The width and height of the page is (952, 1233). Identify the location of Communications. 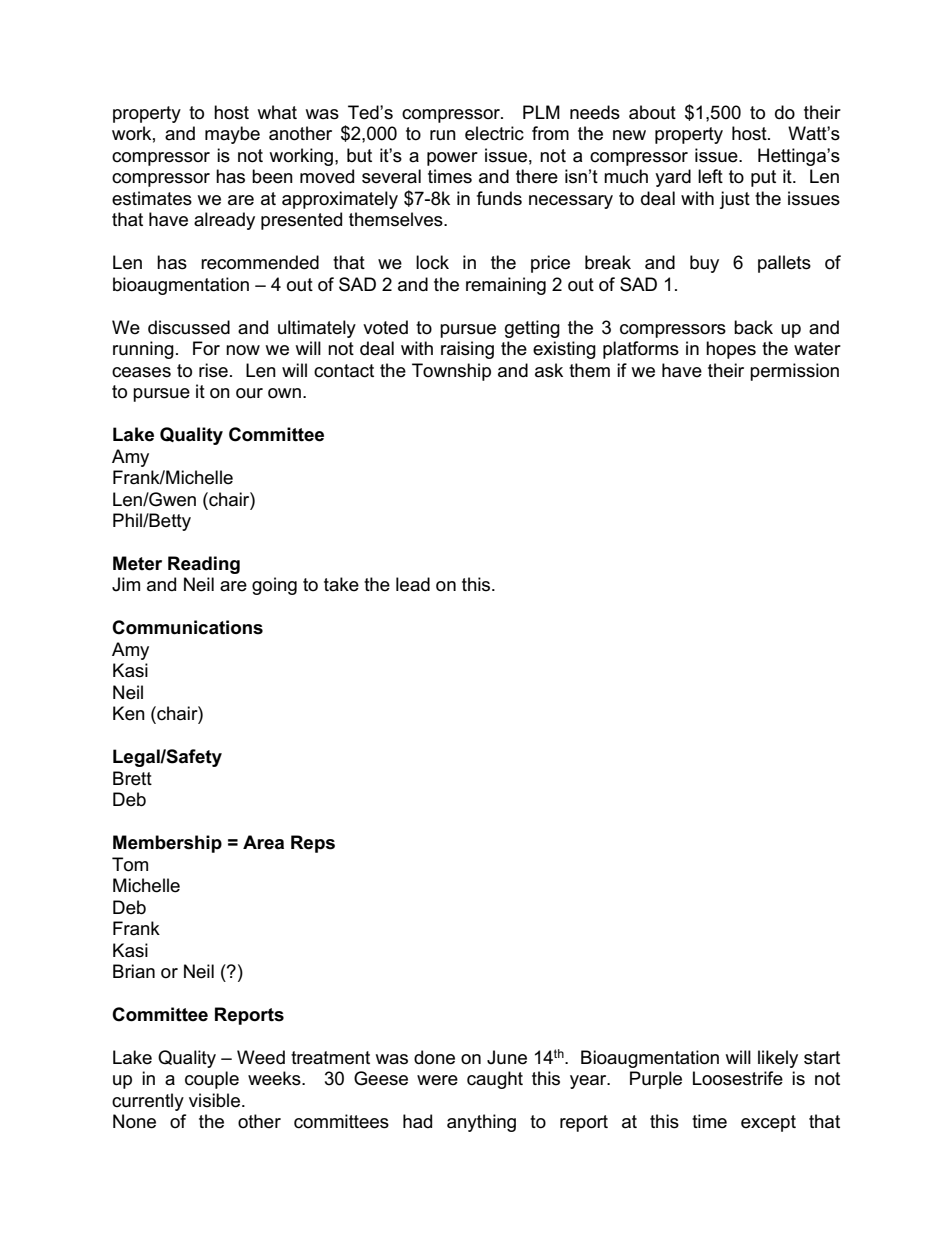
(187, 627).
